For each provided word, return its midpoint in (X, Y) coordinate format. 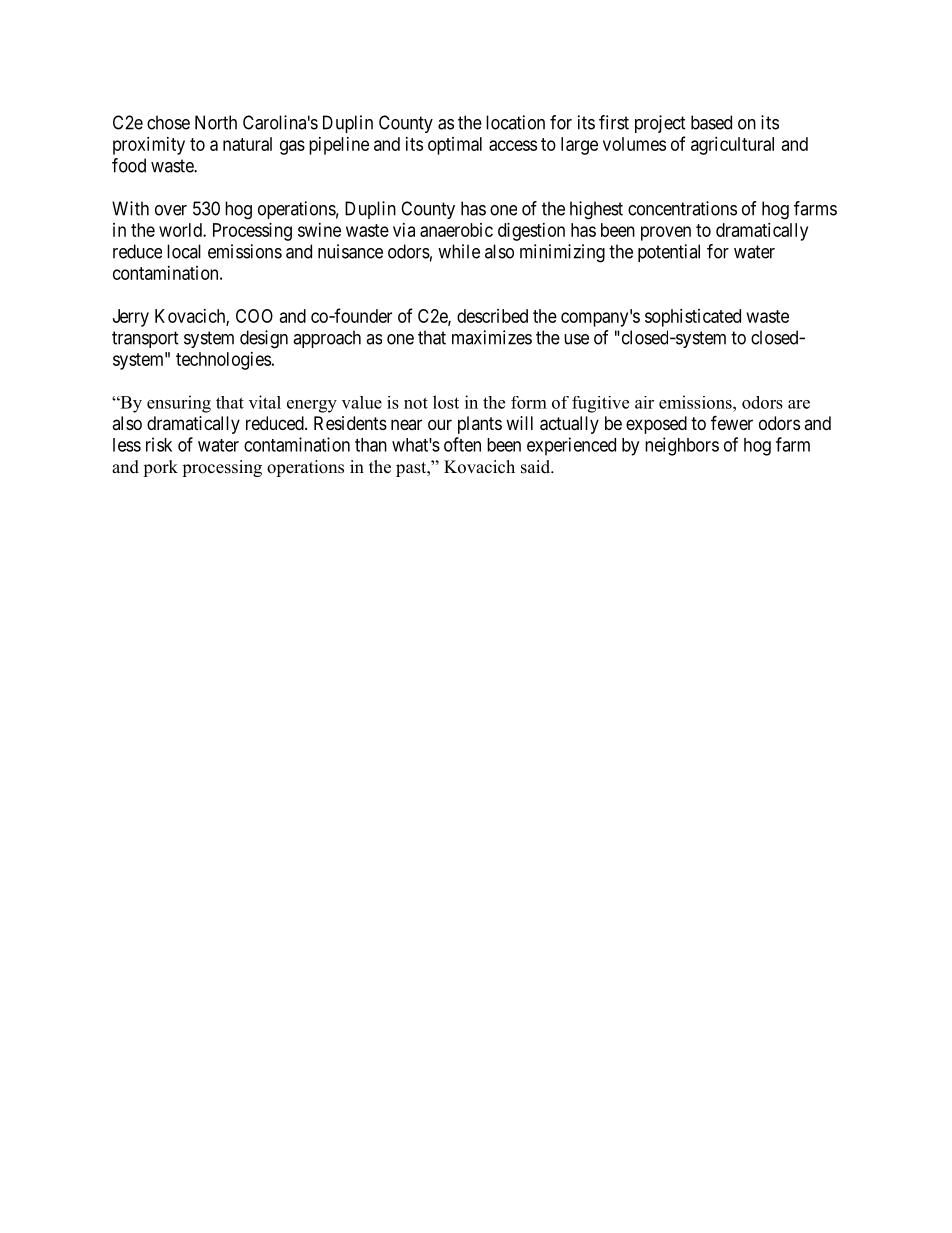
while (459, 251)
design (264, 339)
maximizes (492, 337)
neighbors (682, 446)
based (711, 122)
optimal (455, 146)
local (184, 251)
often (462, 444)
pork (160, 468)
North (216, 122)
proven (666, 233)
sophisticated (693, 318)
